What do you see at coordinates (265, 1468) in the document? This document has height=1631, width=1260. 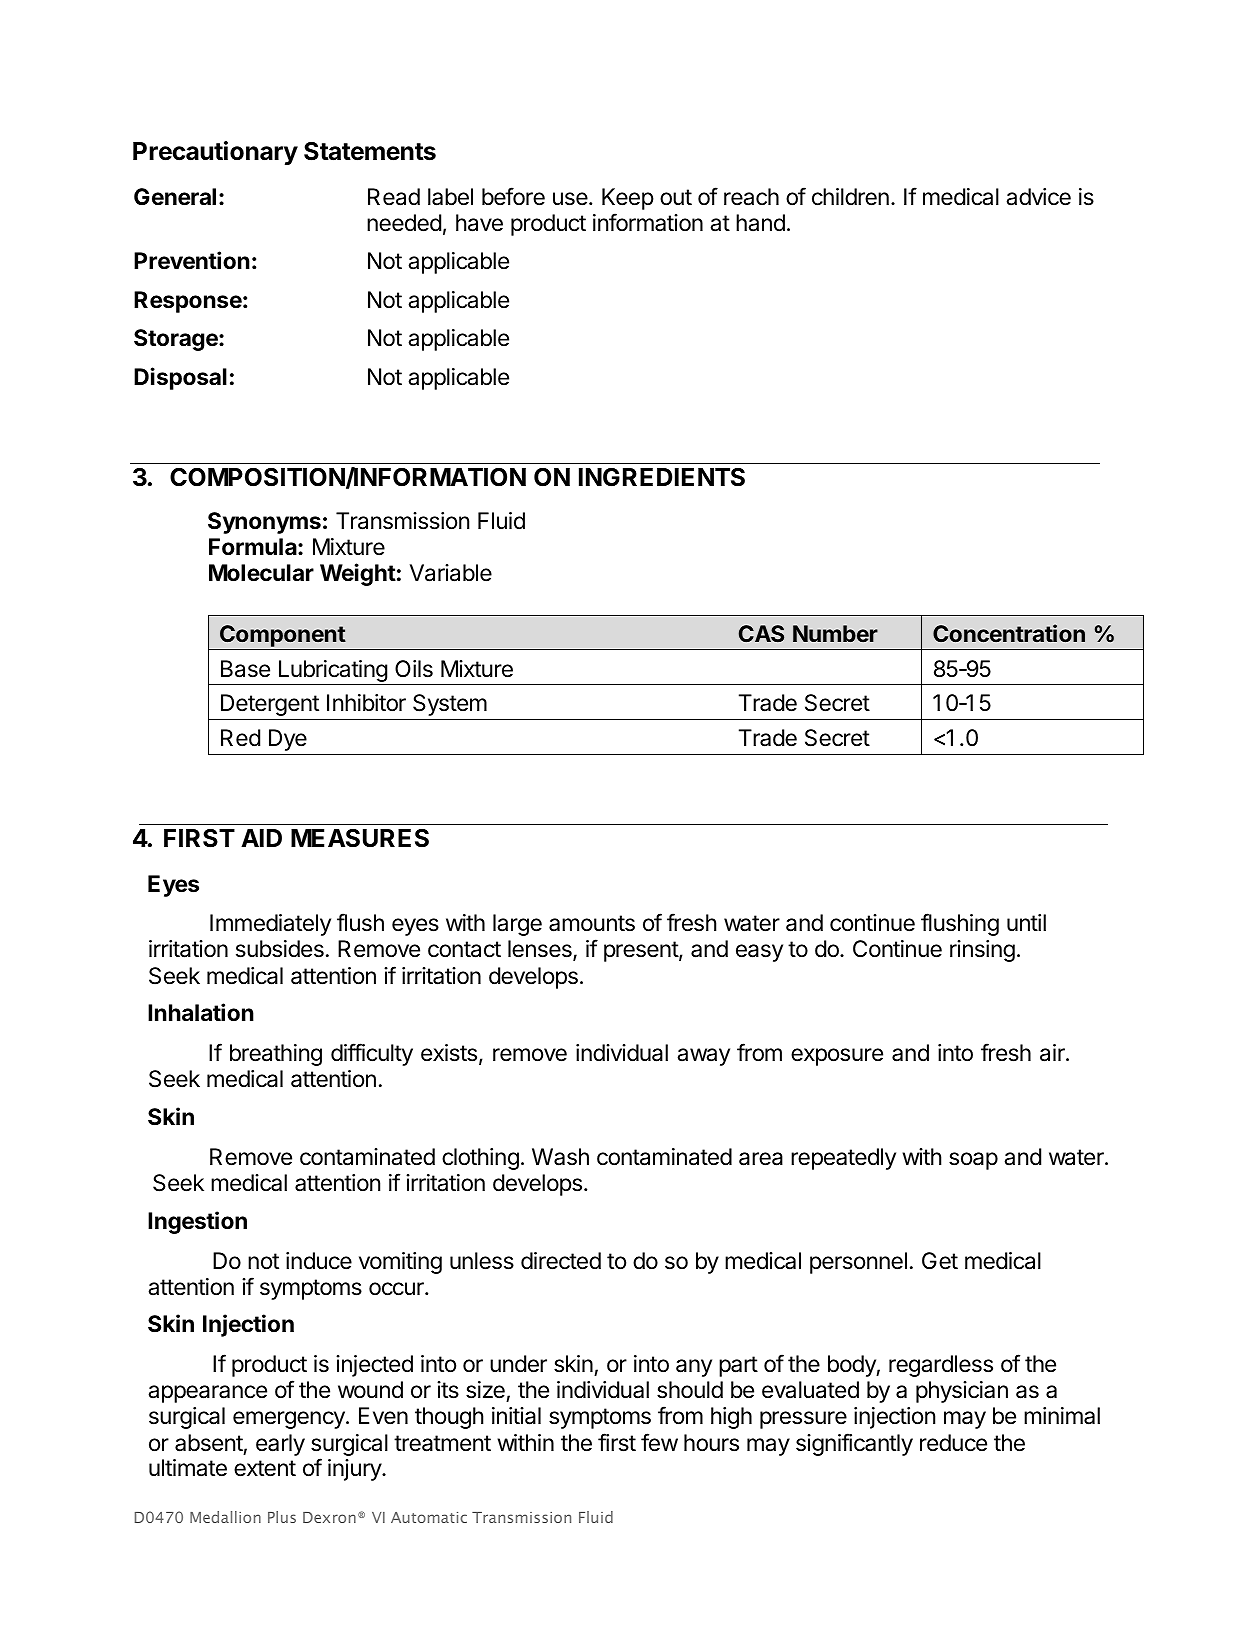 I see `extent` at bounding box center [265, 1468].
